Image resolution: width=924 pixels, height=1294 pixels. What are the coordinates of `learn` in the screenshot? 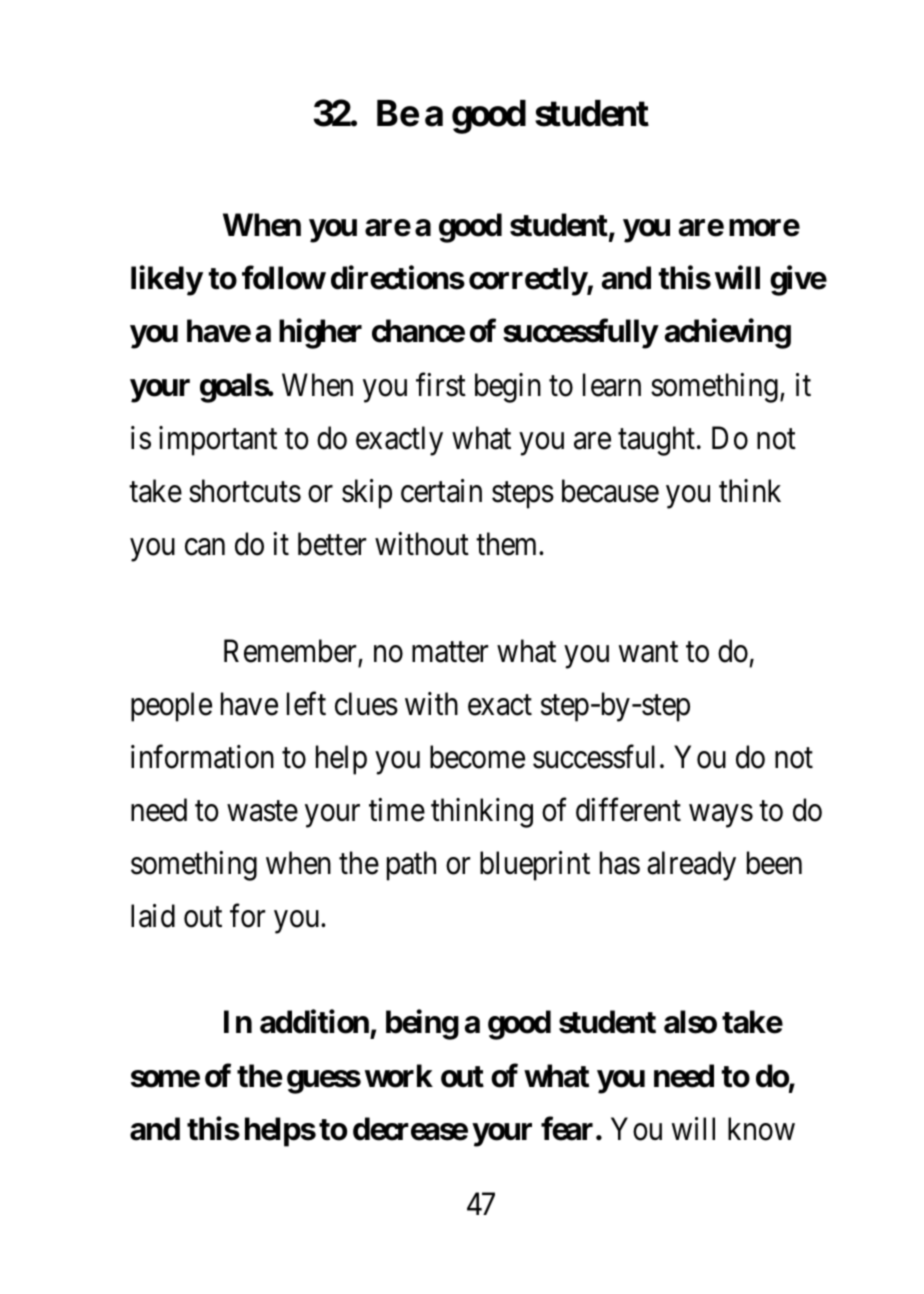 It's located at (612, 385).
